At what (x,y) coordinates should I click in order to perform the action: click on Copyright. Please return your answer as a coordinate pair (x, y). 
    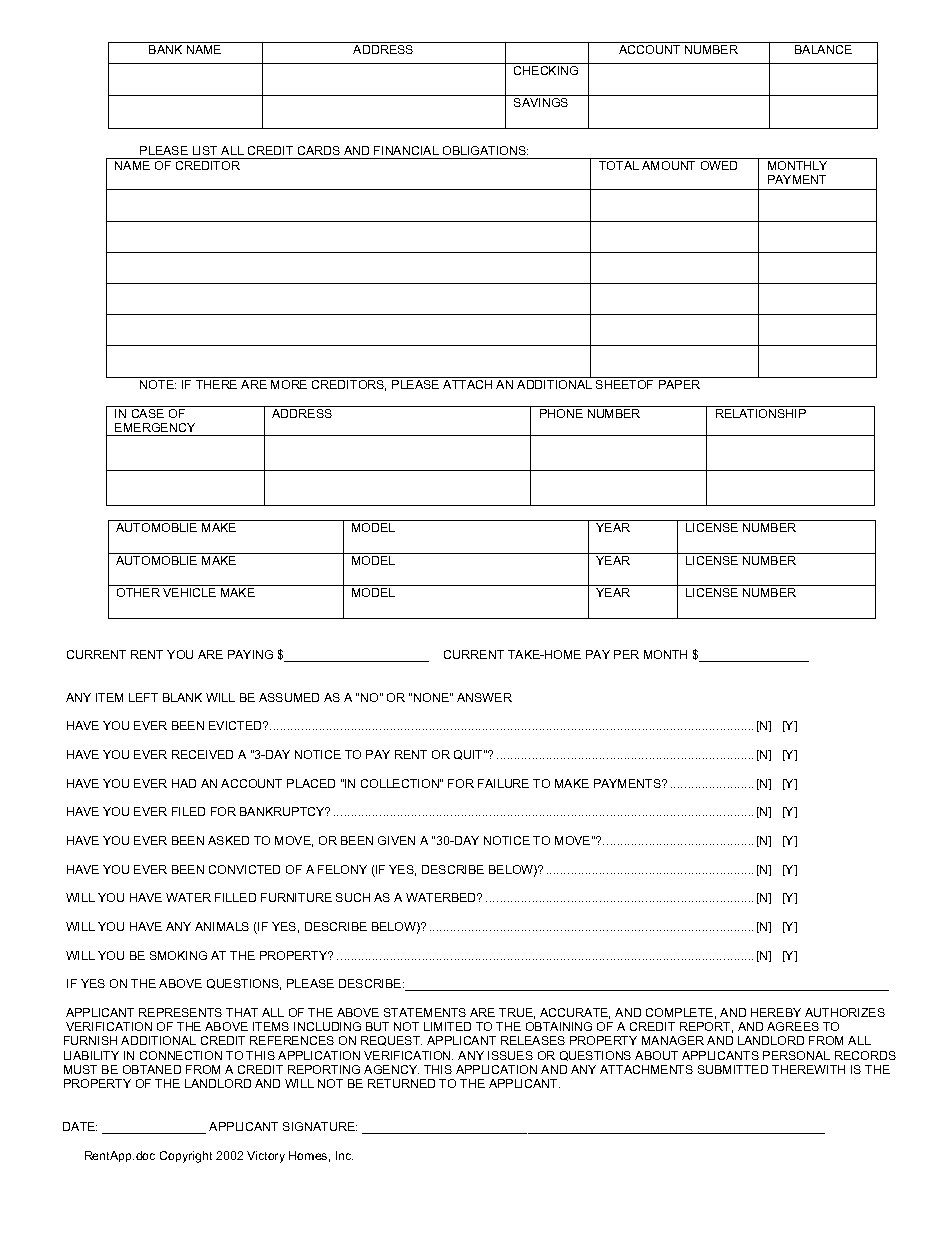
    Looking at the image, I should click on (186, 1157).
